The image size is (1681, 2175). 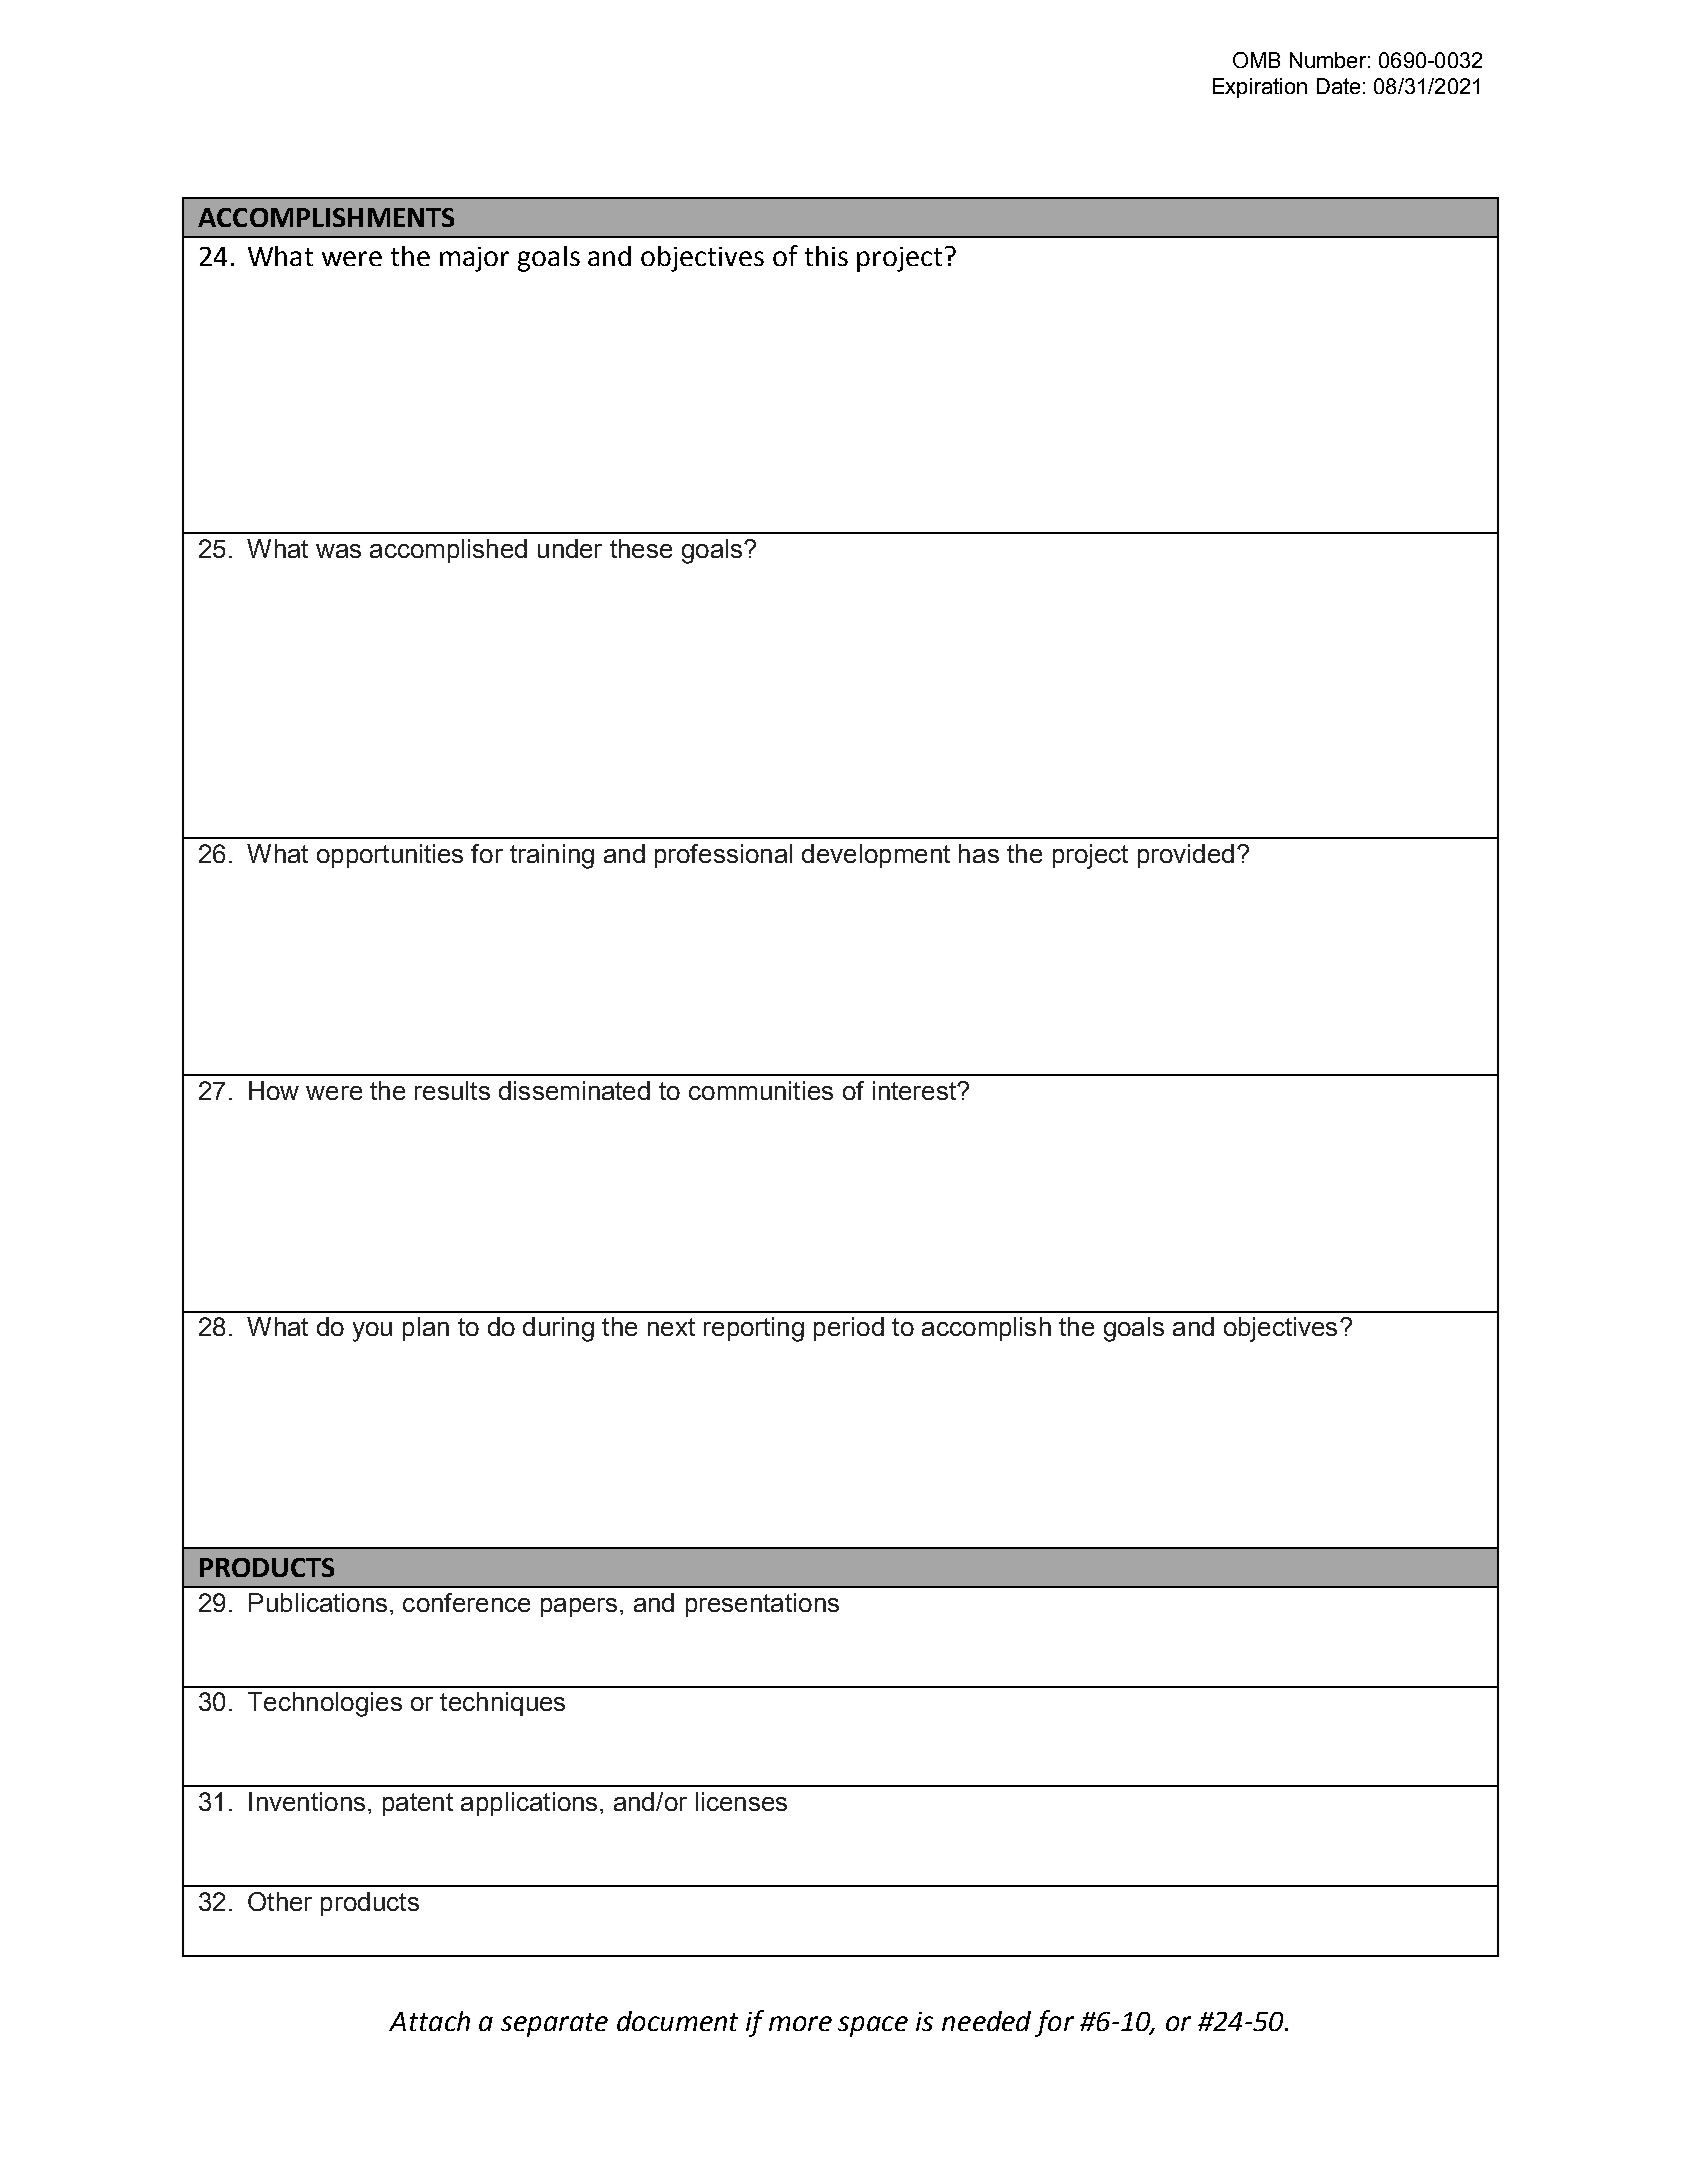 What do you see at coordinates (474, 259) in the screenshot?
I see `major` at bounding box center [474, 259].
